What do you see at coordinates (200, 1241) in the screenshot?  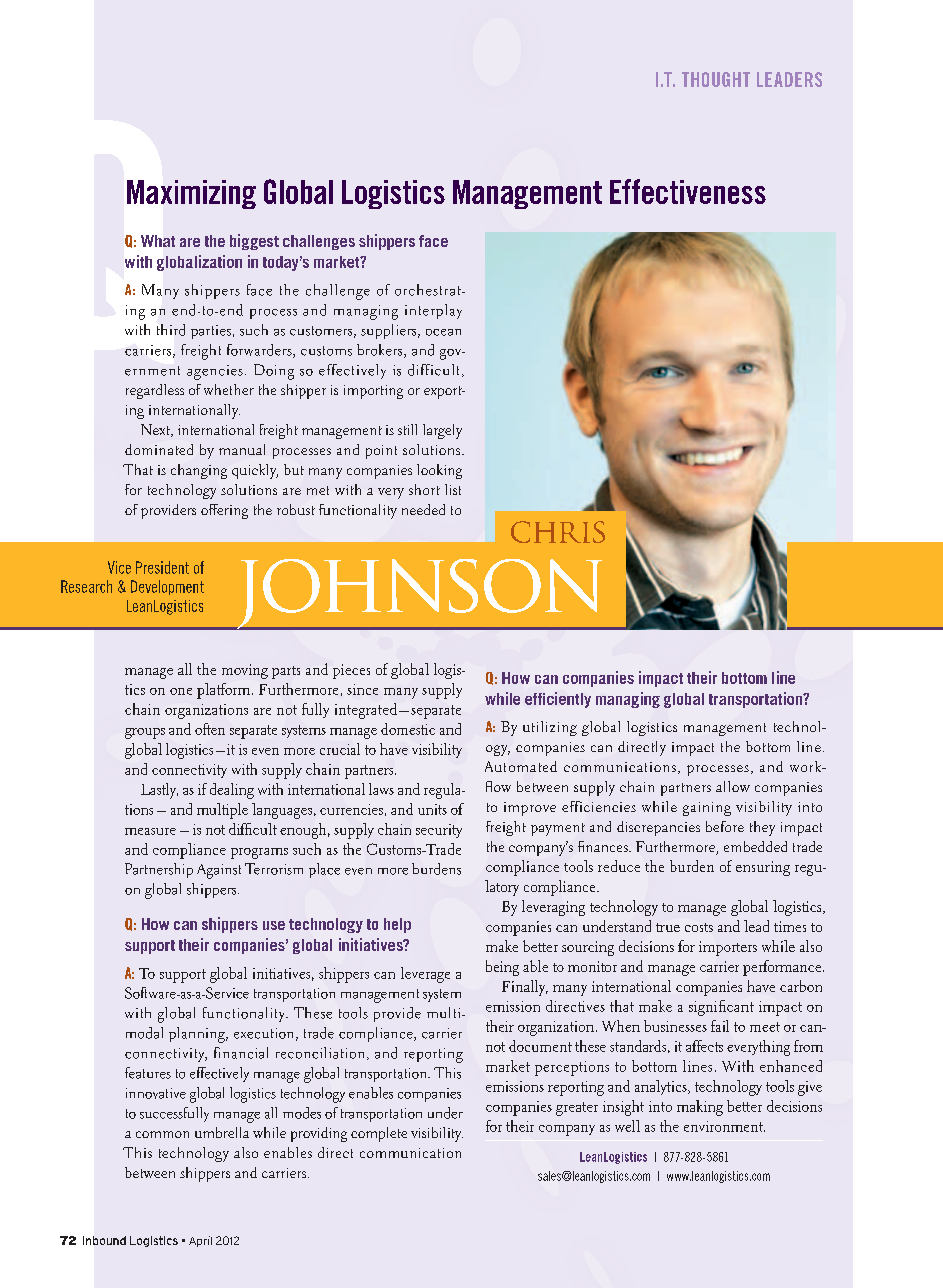 I see `April` at bounding box center [200, 1241].
